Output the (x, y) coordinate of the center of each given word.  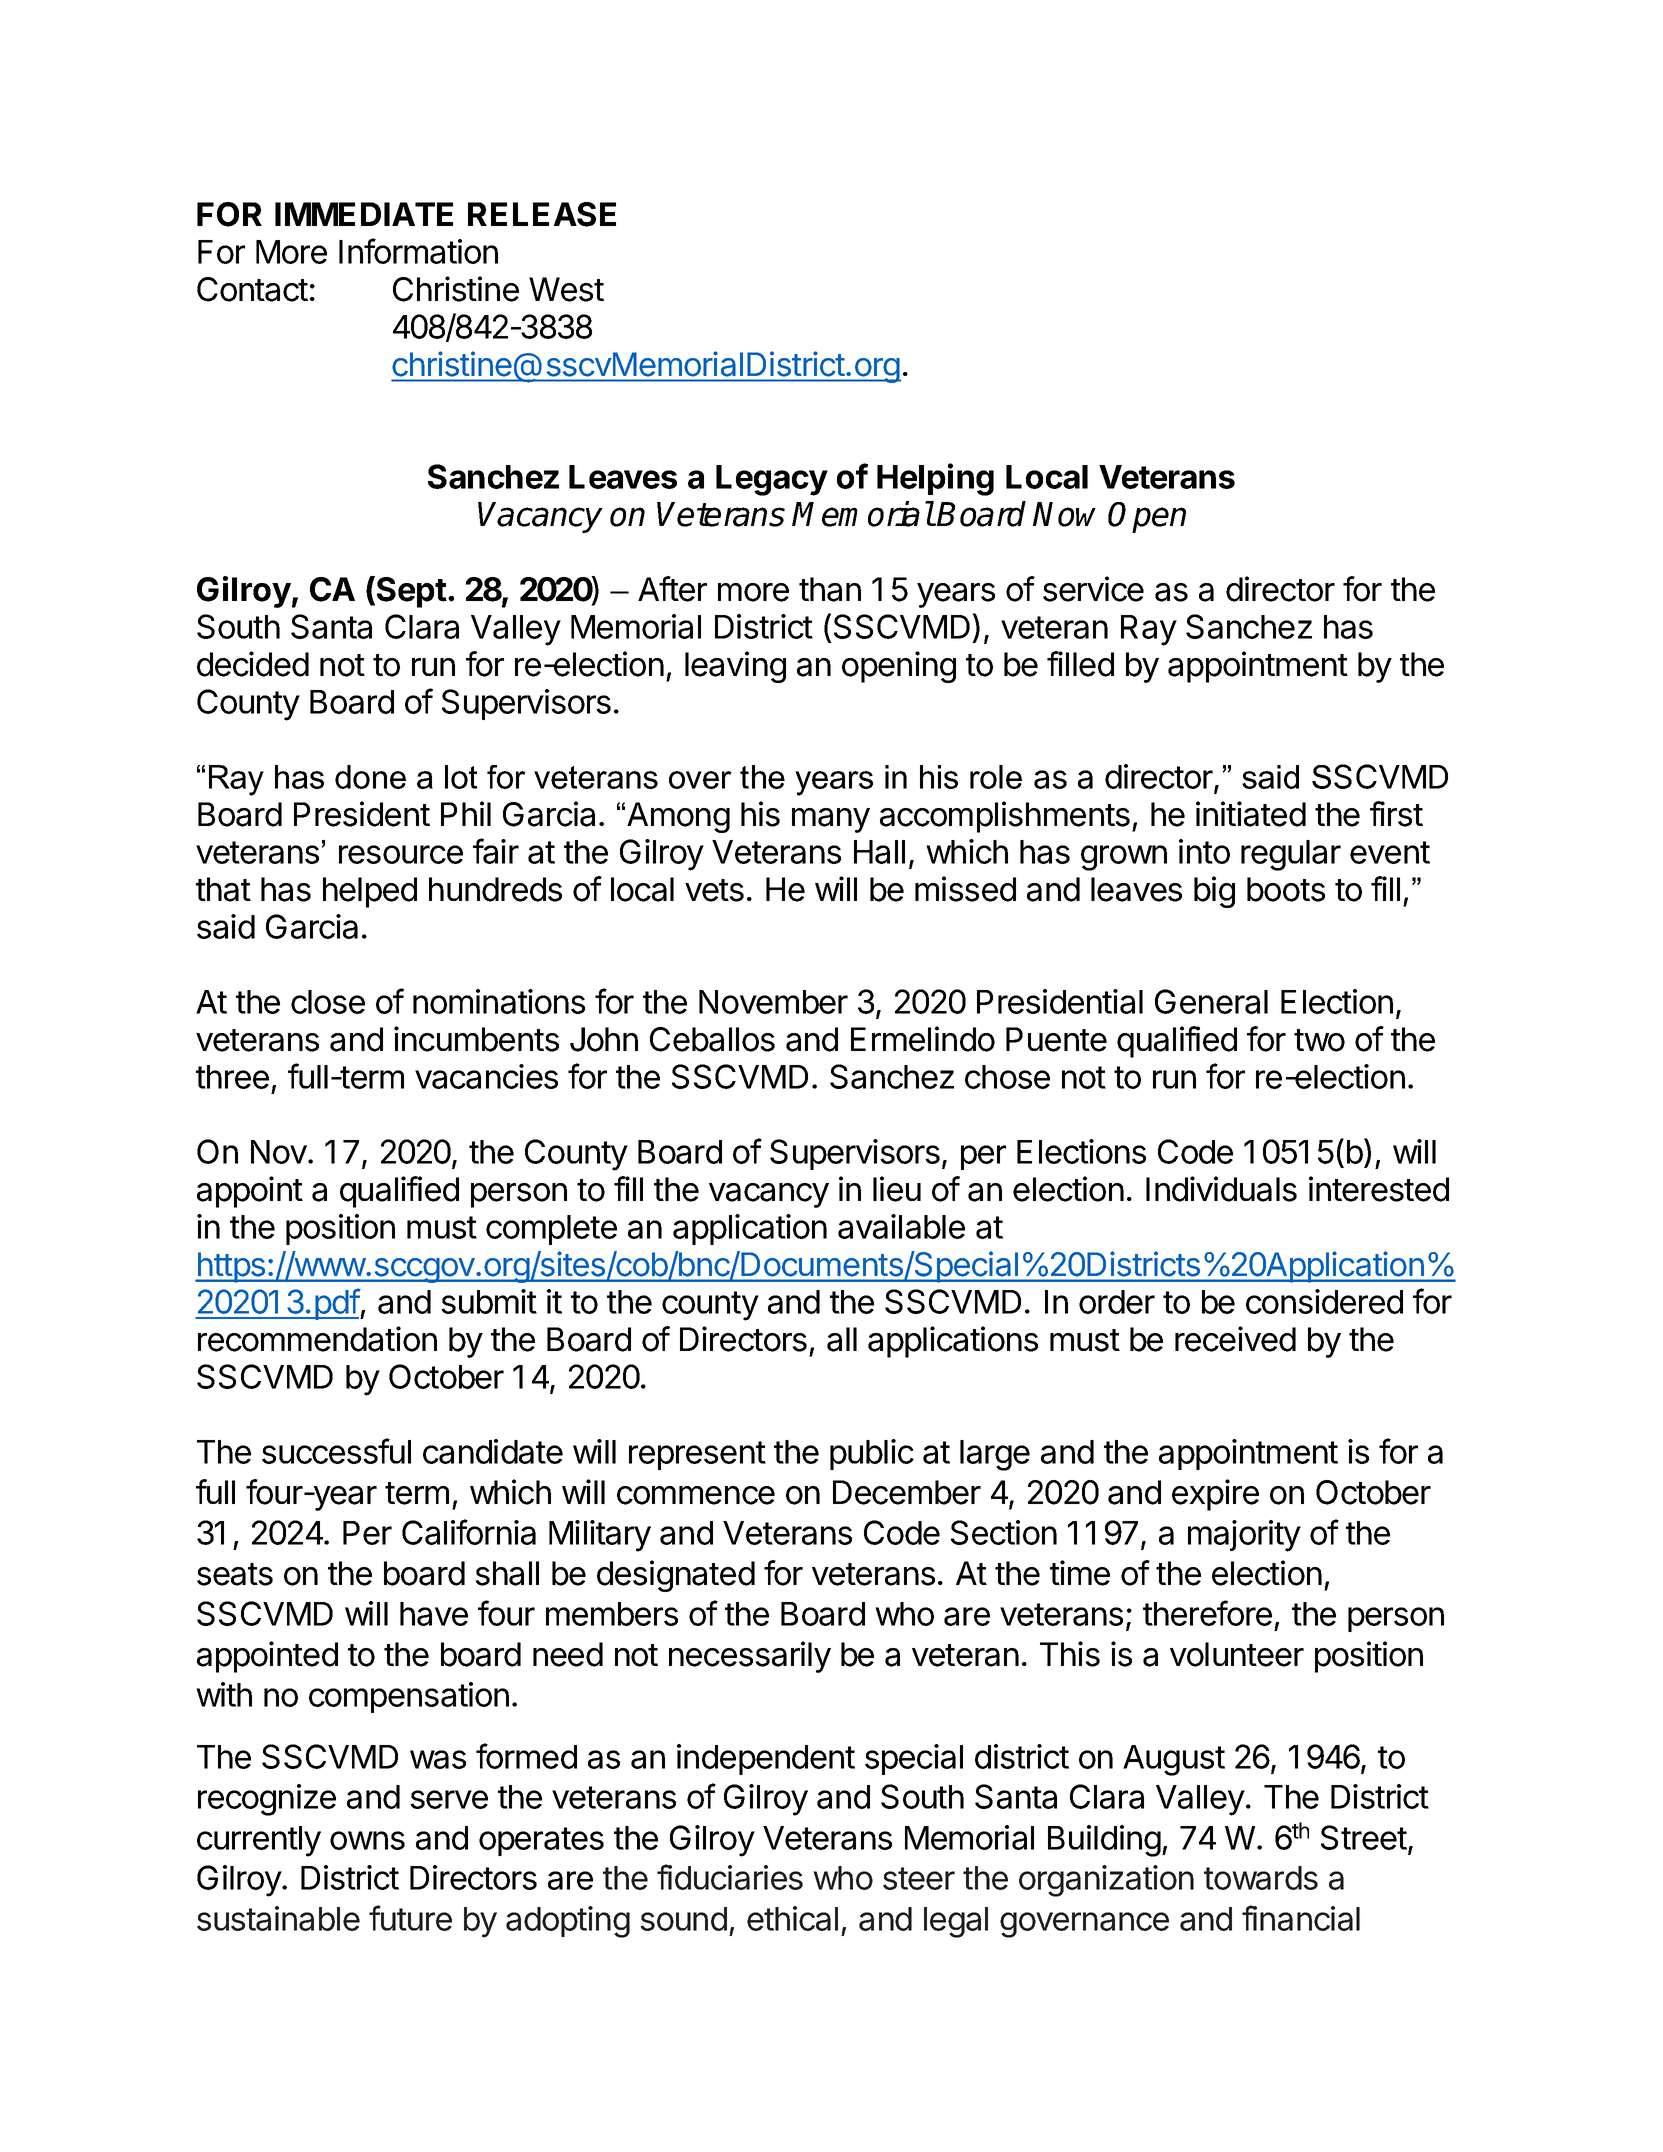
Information (418, 251)
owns (367, 1840)
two (1319, 1040)
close (328, 1002)
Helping (935, 479)
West (566, 289)
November (773, 1002)
